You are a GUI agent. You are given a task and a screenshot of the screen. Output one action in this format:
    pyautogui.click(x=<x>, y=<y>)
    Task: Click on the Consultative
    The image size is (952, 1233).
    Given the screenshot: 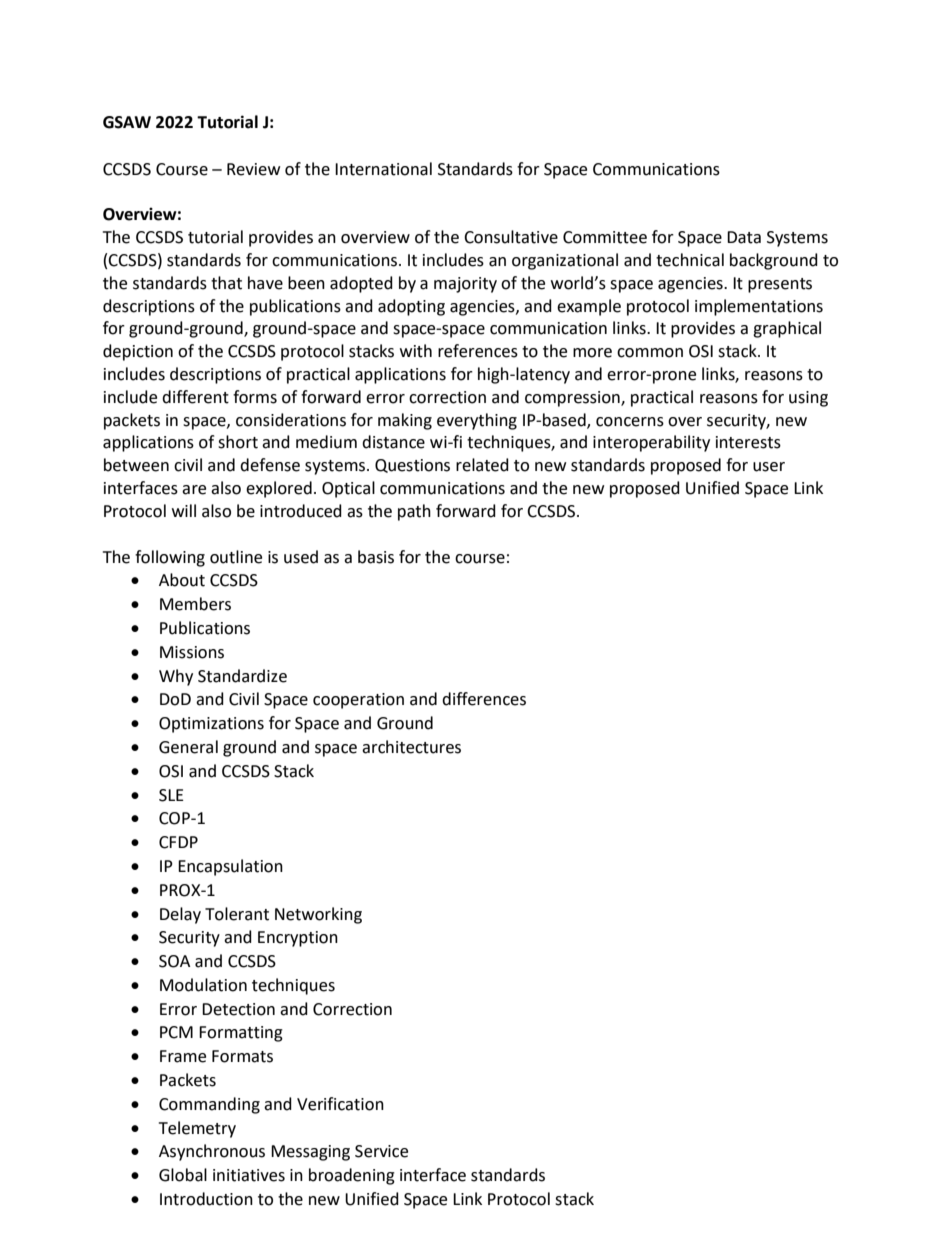 What is the action you would take?
    pyautogui.click(x=511, y=237)
